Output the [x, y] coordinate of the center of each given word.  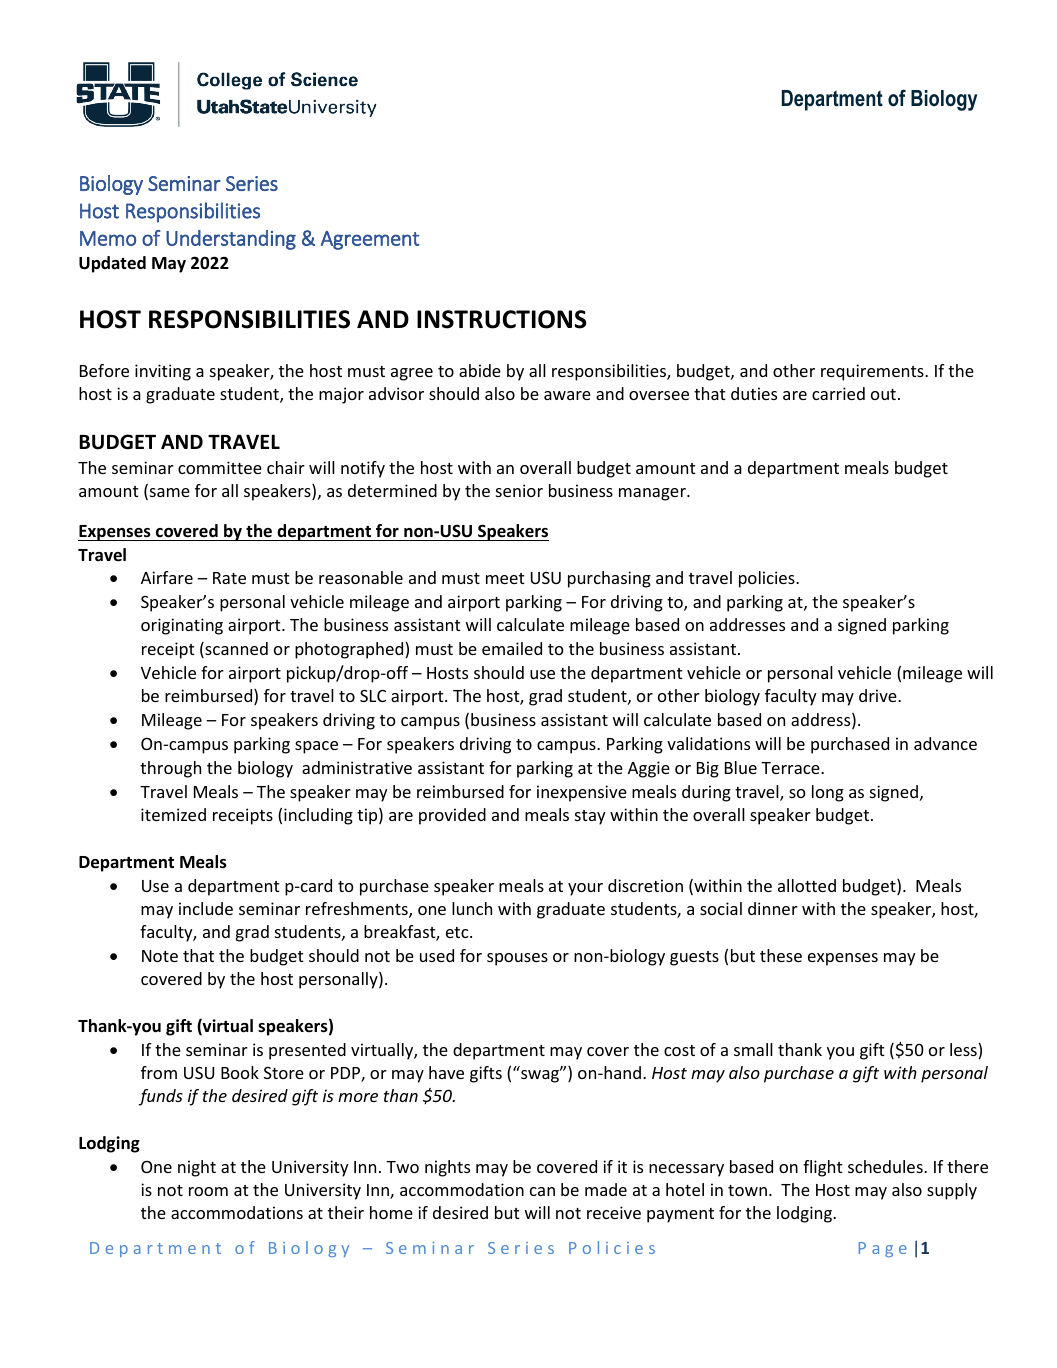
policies [768, 579]
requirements [873, 372]
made [606, 1189]
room [208, 1191]
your [585, 889]
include [206, 908]
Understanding [231, 240]
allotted [807, 885]
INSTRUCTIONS [502, 319]
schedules [886, 1166]
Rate [229, 578]
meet [505, 578]
